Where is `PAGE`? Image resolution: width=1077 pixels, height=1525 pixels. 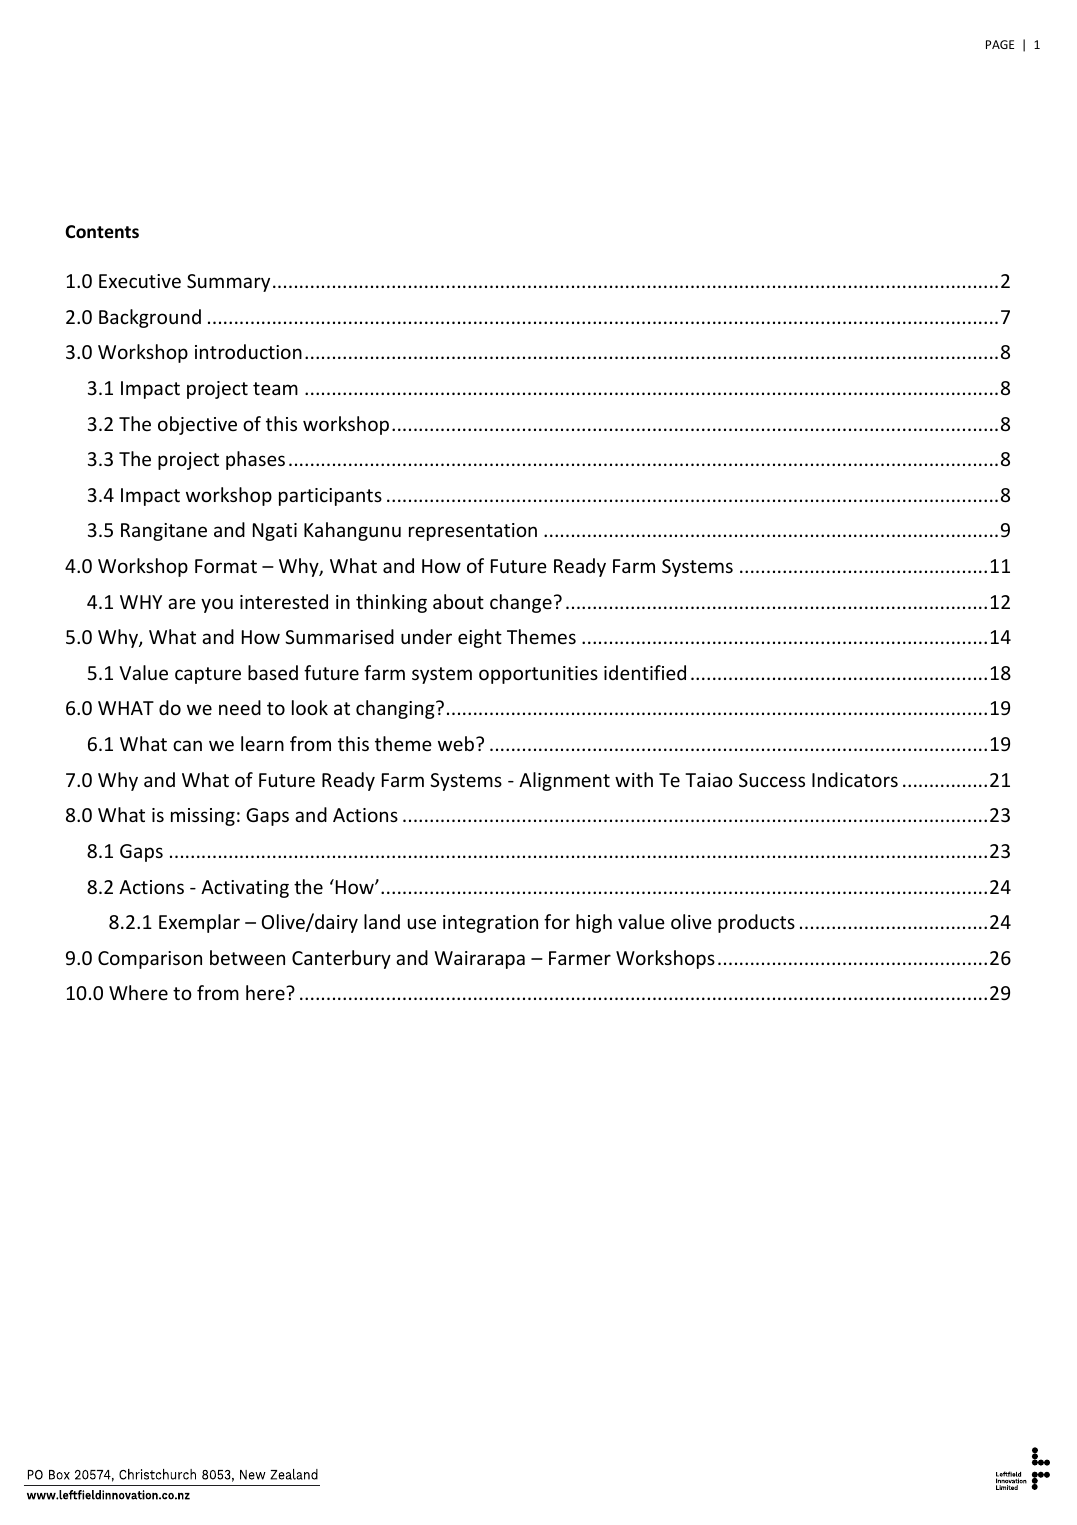
PAGE is located at coordinates (1000, 44).
